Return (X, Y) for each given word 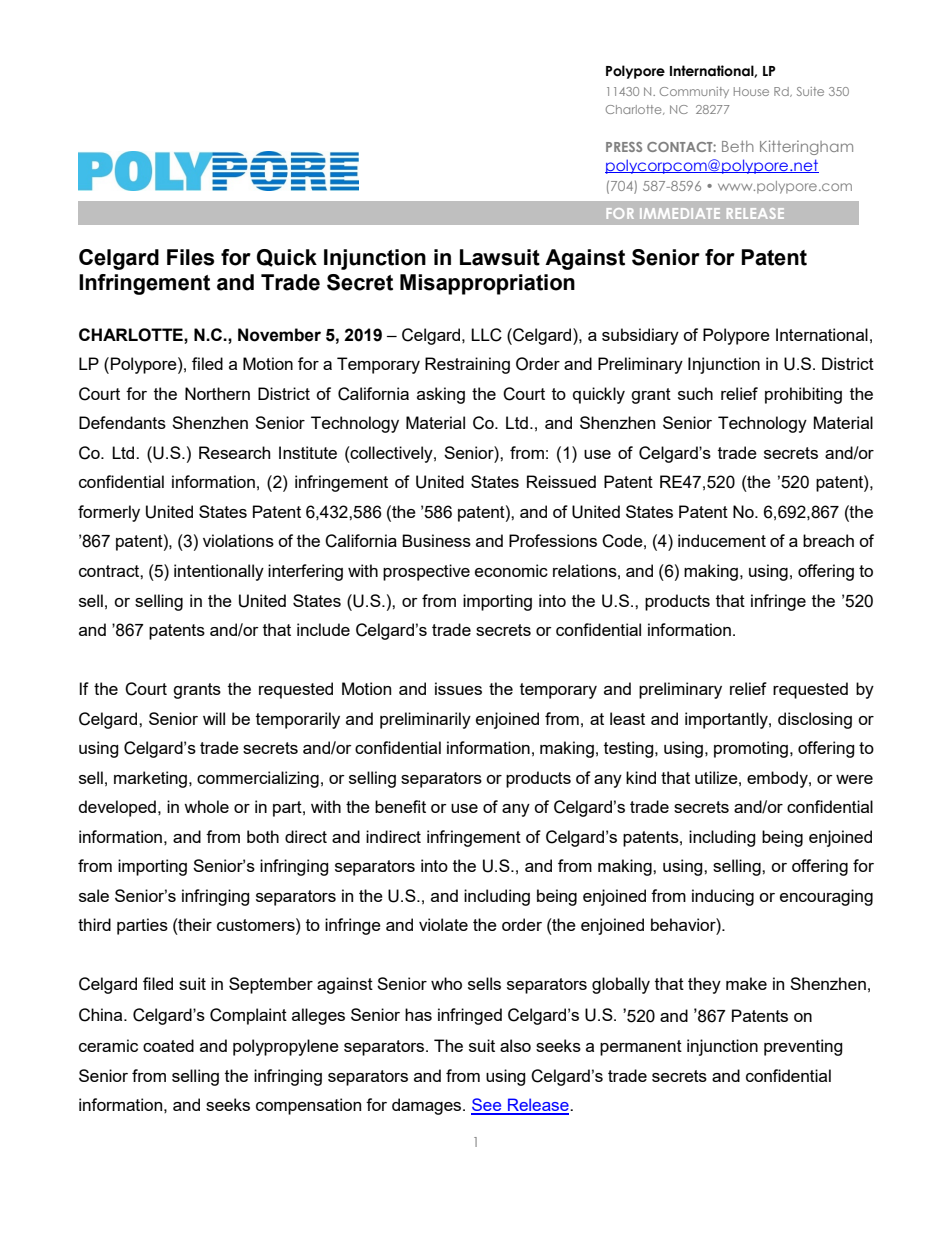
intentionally (219, 572)
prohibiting (803, 395)
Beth (738, 146)
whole (206, 806)
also (515, 1045)
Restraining (467, 365)
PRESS (624, 147)
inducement (722, 540)
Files (191, 257)
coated (168, 1045)
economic (511, 570)
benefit (400, 806)
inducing (723, 897)
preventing (803, 1047)
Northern (217, 393)
